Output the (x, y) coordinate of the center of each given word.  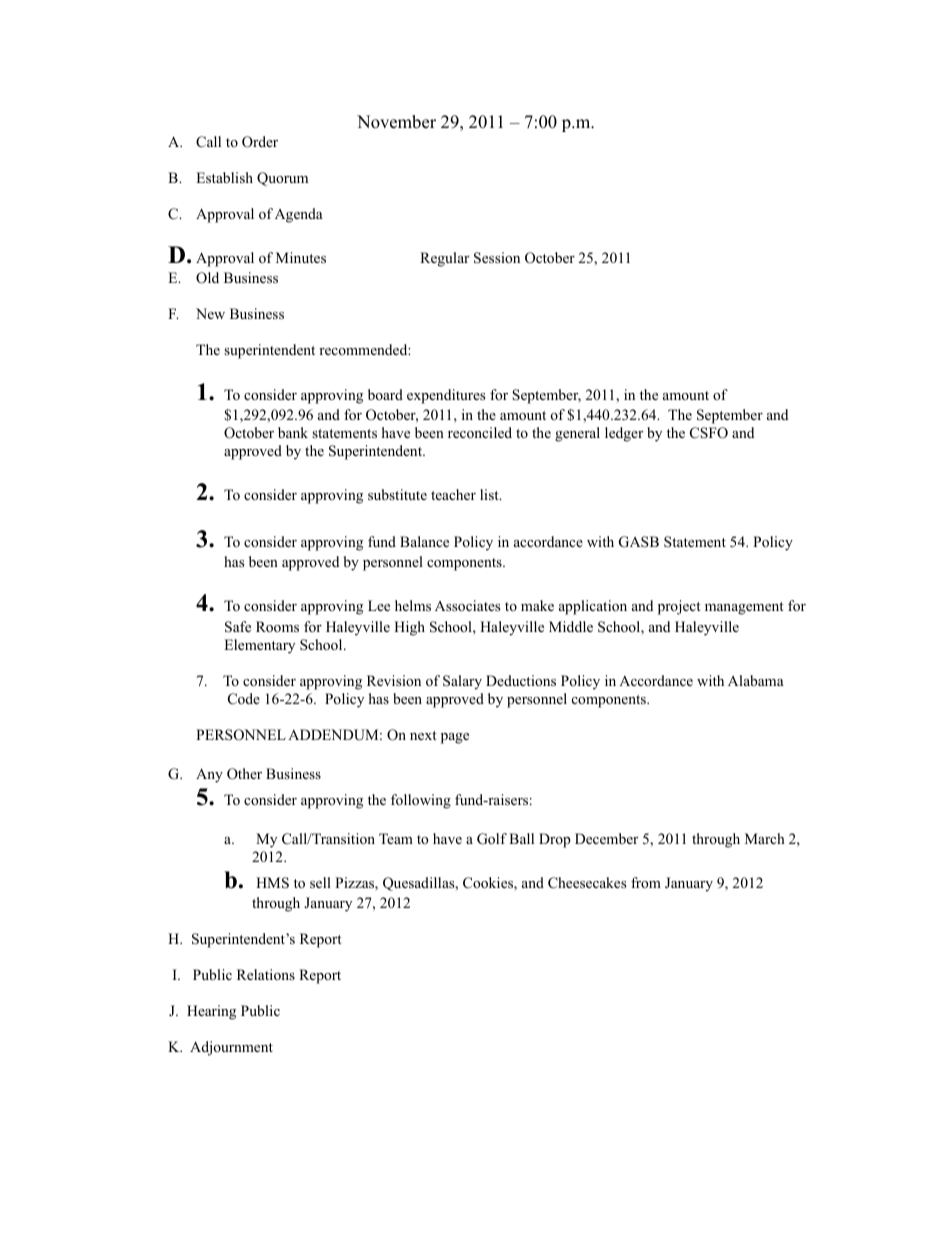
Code (244, 699)
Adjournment (231, 1048)
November (396, 122)
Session (497, 258)
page (455, 738)
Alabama (756, 680)
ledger (624, 434)
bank (293, 432)
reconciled (480, 432)
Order (260, 142)
